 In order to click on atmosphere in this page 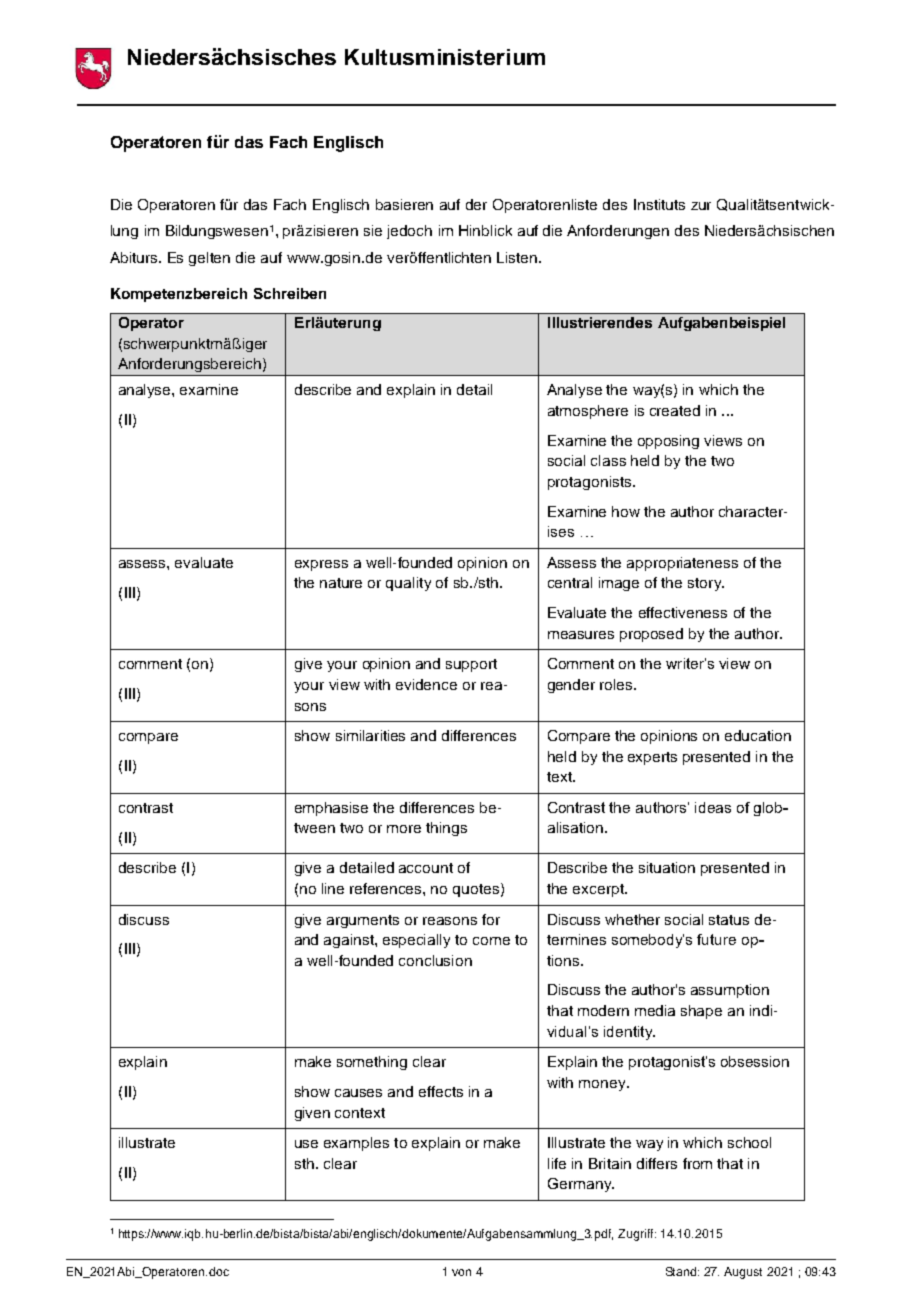, I will do `click(588, 412)`.
